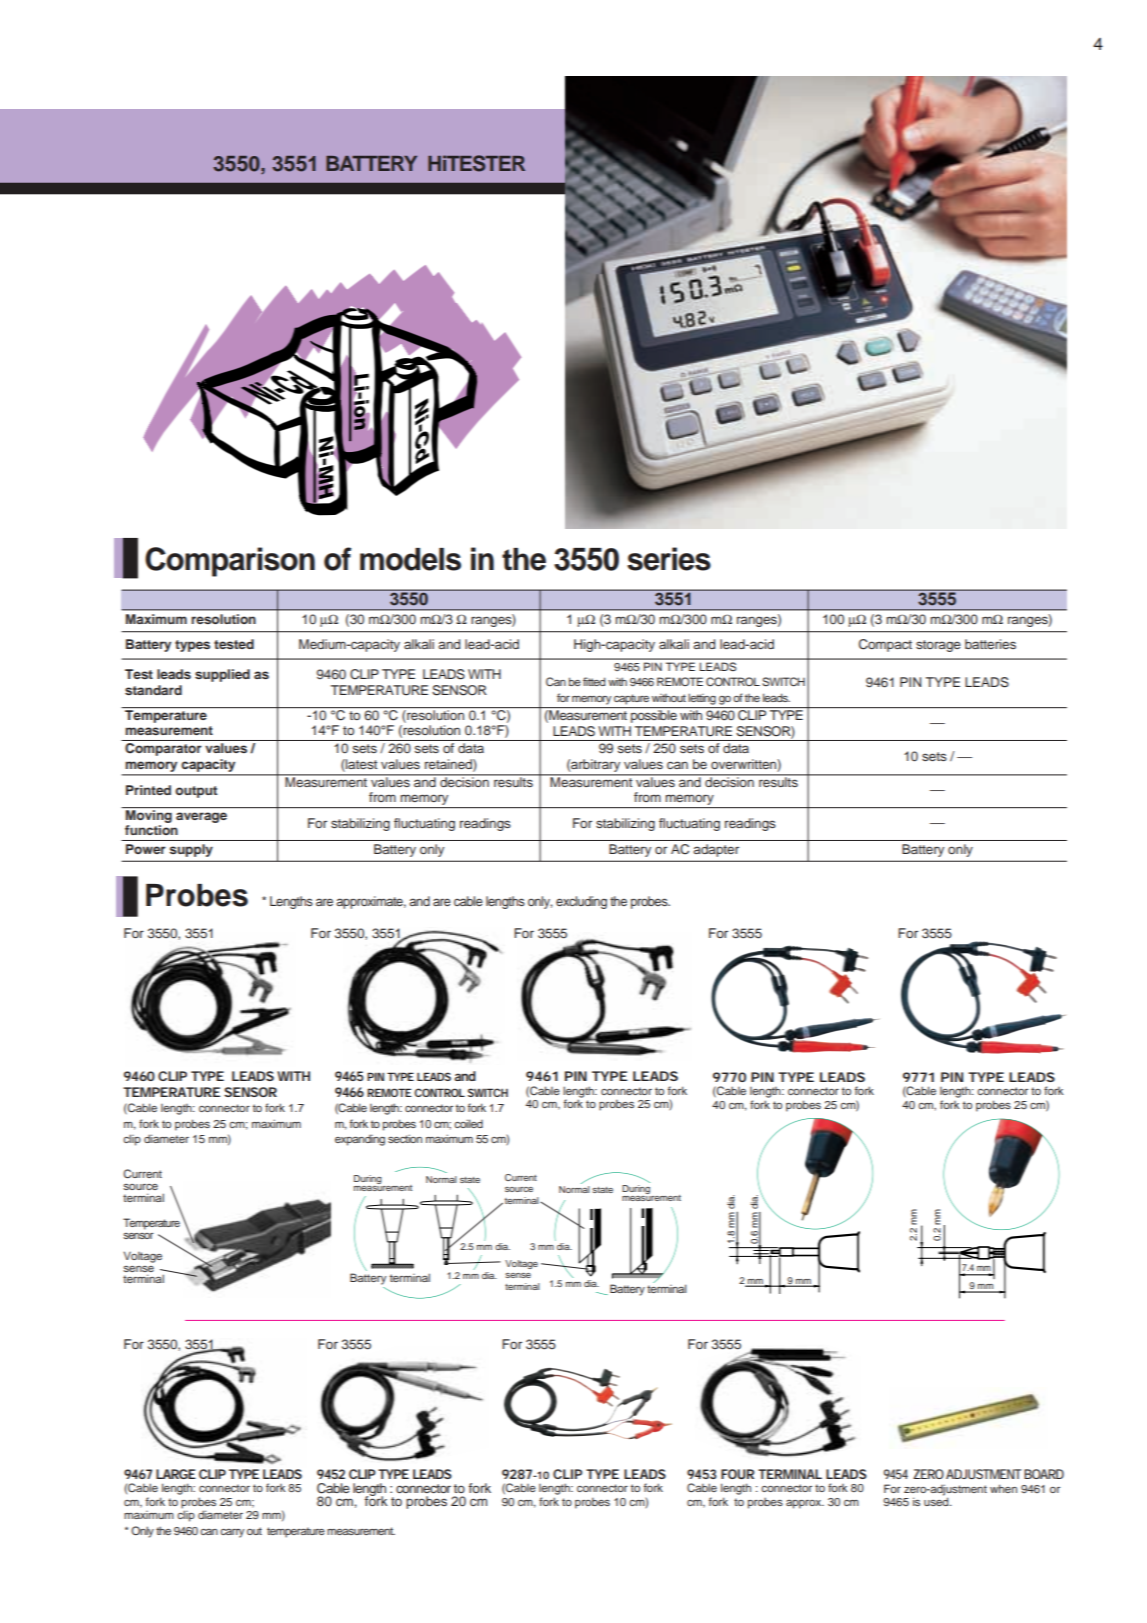 The width and height of the document is (1147, 1623). I want to click on coiled, so click(468, 1123).
